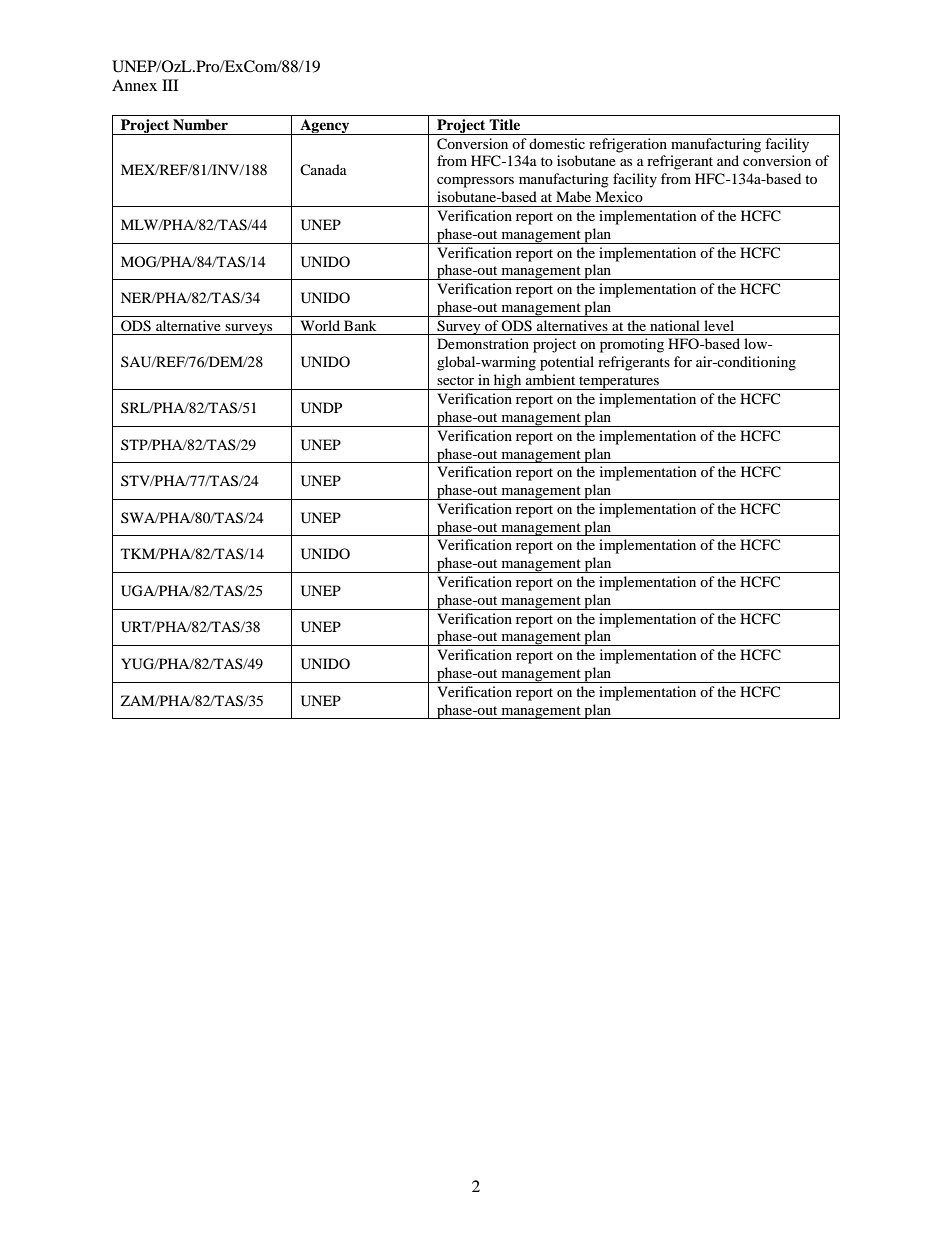 The width and height of the screenshot is (952, 1233). I want to click on III, so click(170, 85).
